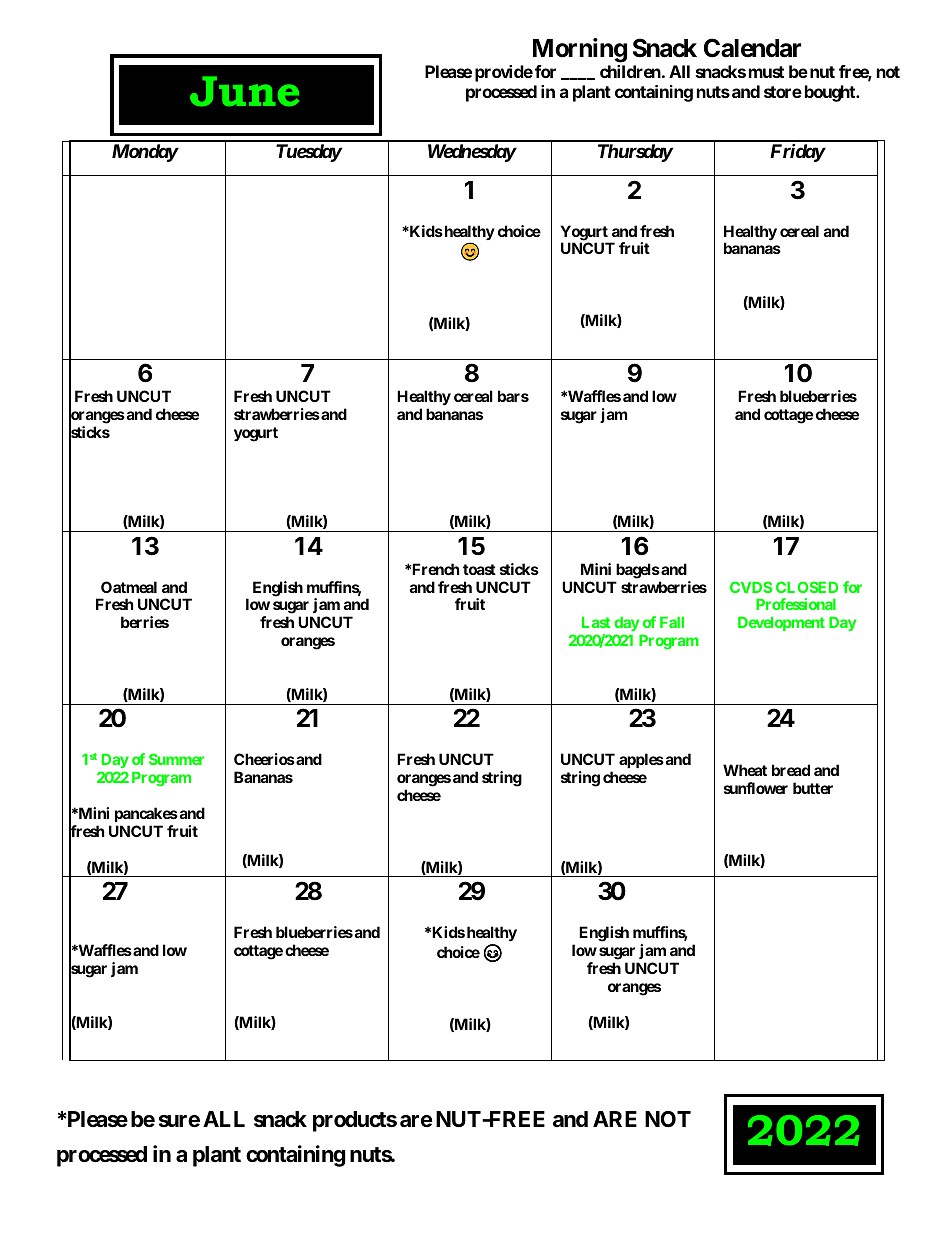 The height and width of the image is (1233, 952). Describe the element at coordinates (244, 91) in the image. I see `June` at that location.
